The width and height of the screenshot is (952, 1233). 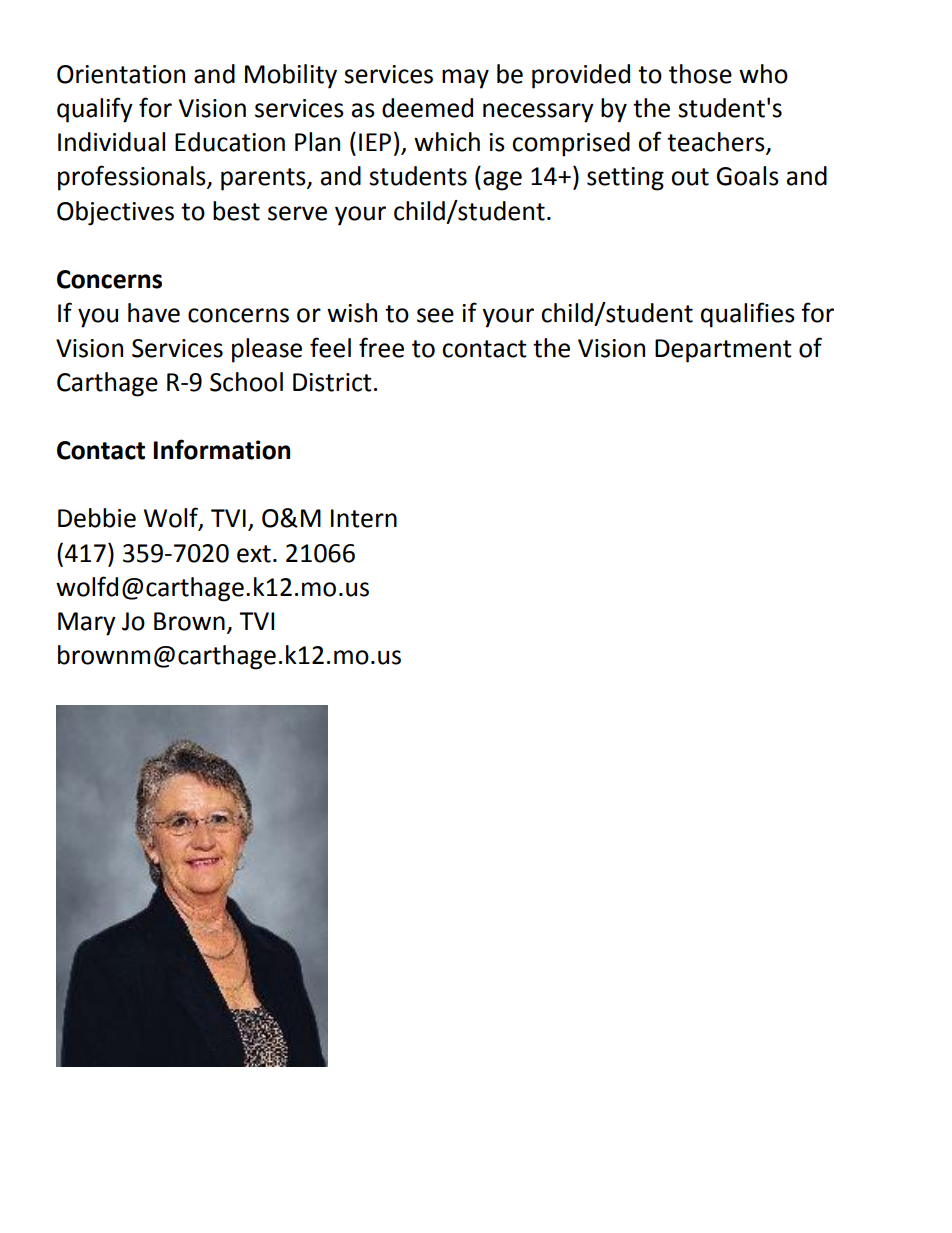 What do you see at coordinates (748, 315) in the screenshot?
I see `qualifies` at bounding box center [748, 315].
